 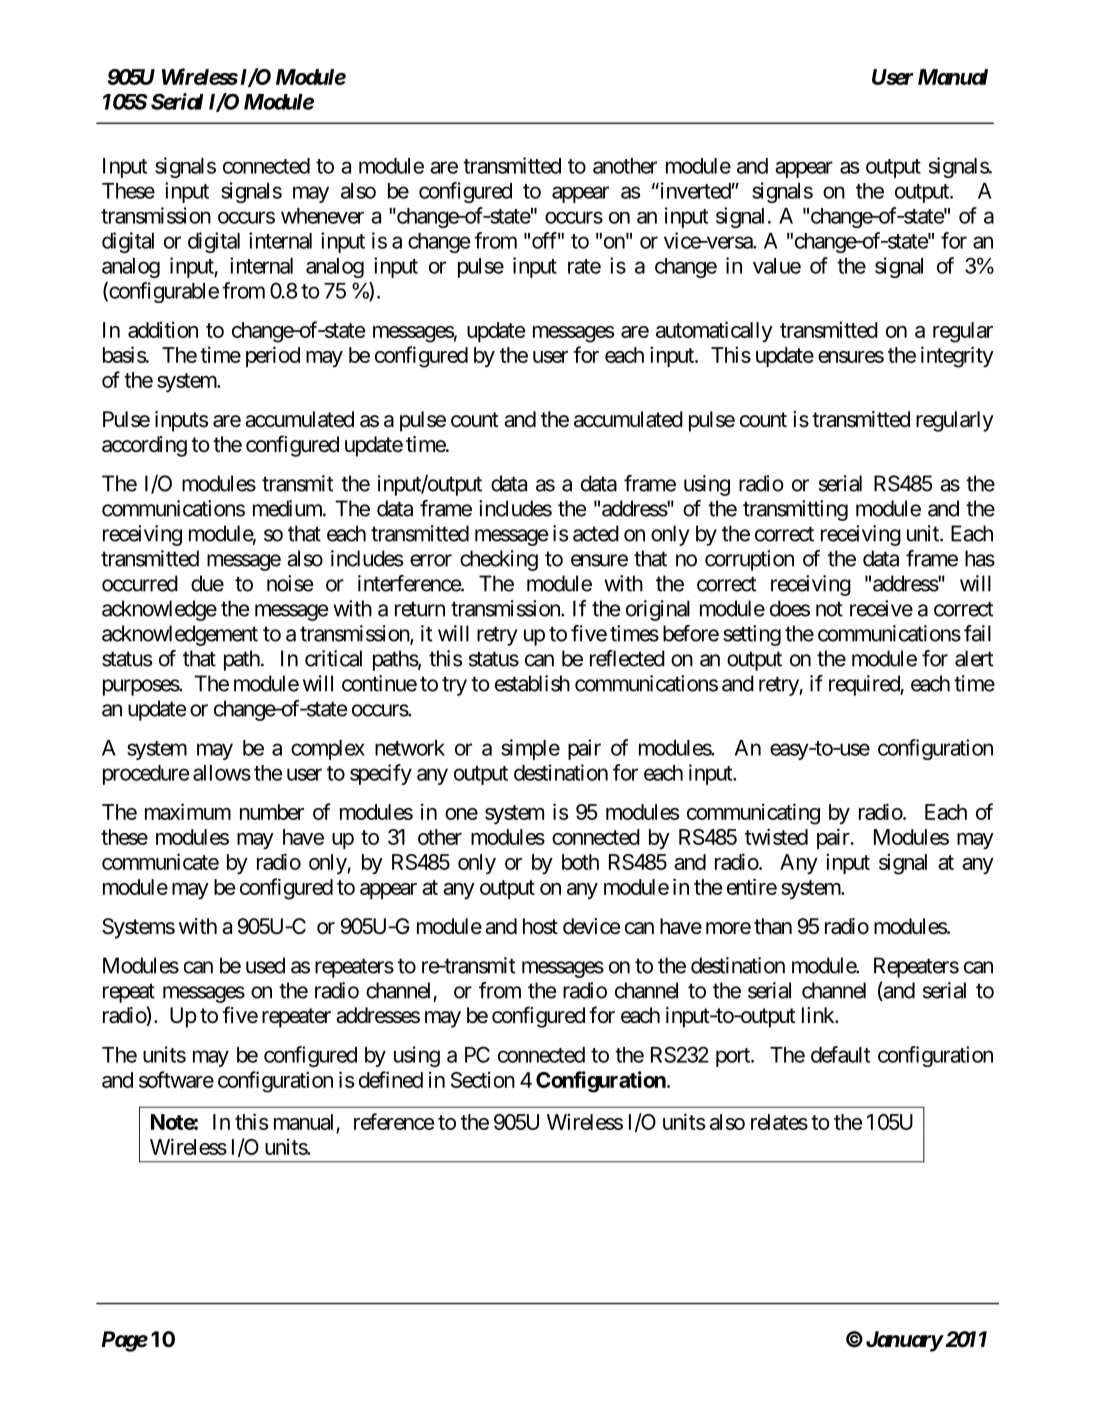 What do you see at coordinates (144, 446) in the screenshot?
I see `according` at bounding box center [144, 446].
